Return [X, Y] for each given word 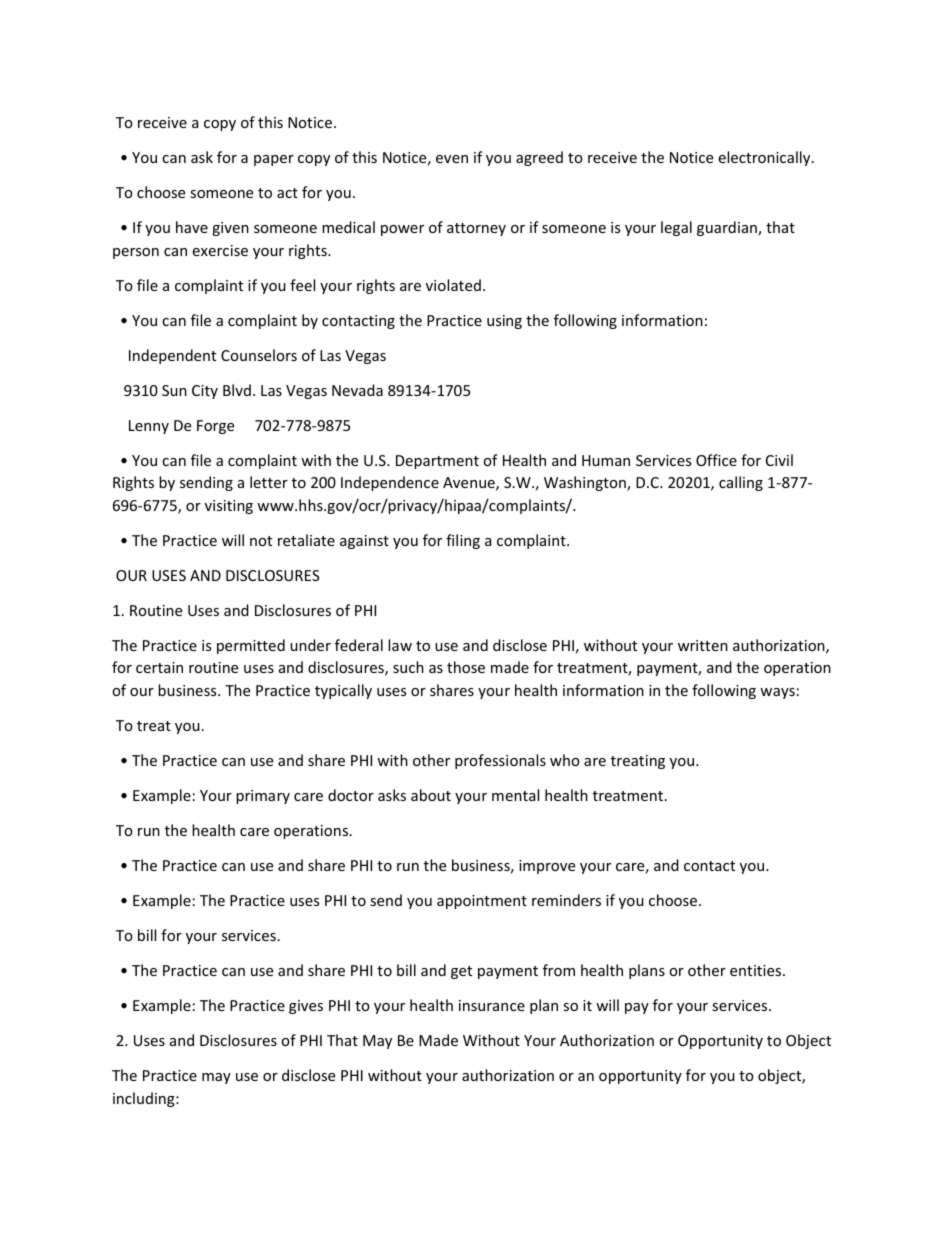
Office [716, 460]
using [504, 322]
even [452, 159]
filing [463, 541]
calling [741, 483]
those [466, 667]
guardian [728, 228]
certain [159, 667]
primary [263, 797]
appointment [482, 902]
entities [757, 970]
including [145, 1099]
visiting [229, 507]
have [192, 227]
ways [777, 693]
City [205, 392]
